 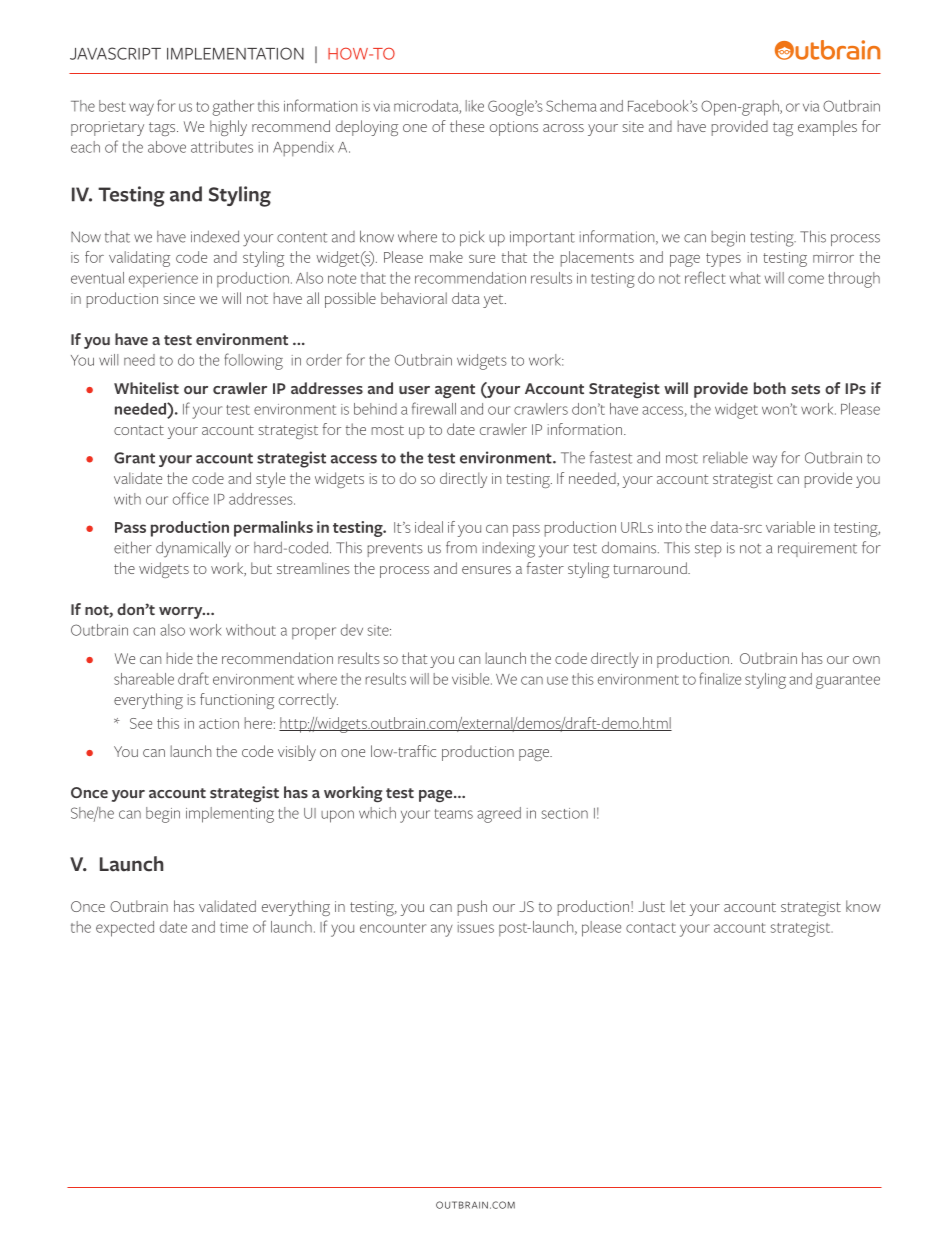 What do you see at coordinates (234, 927) in the image?
I see `time` at bounding box center [234, 927].
